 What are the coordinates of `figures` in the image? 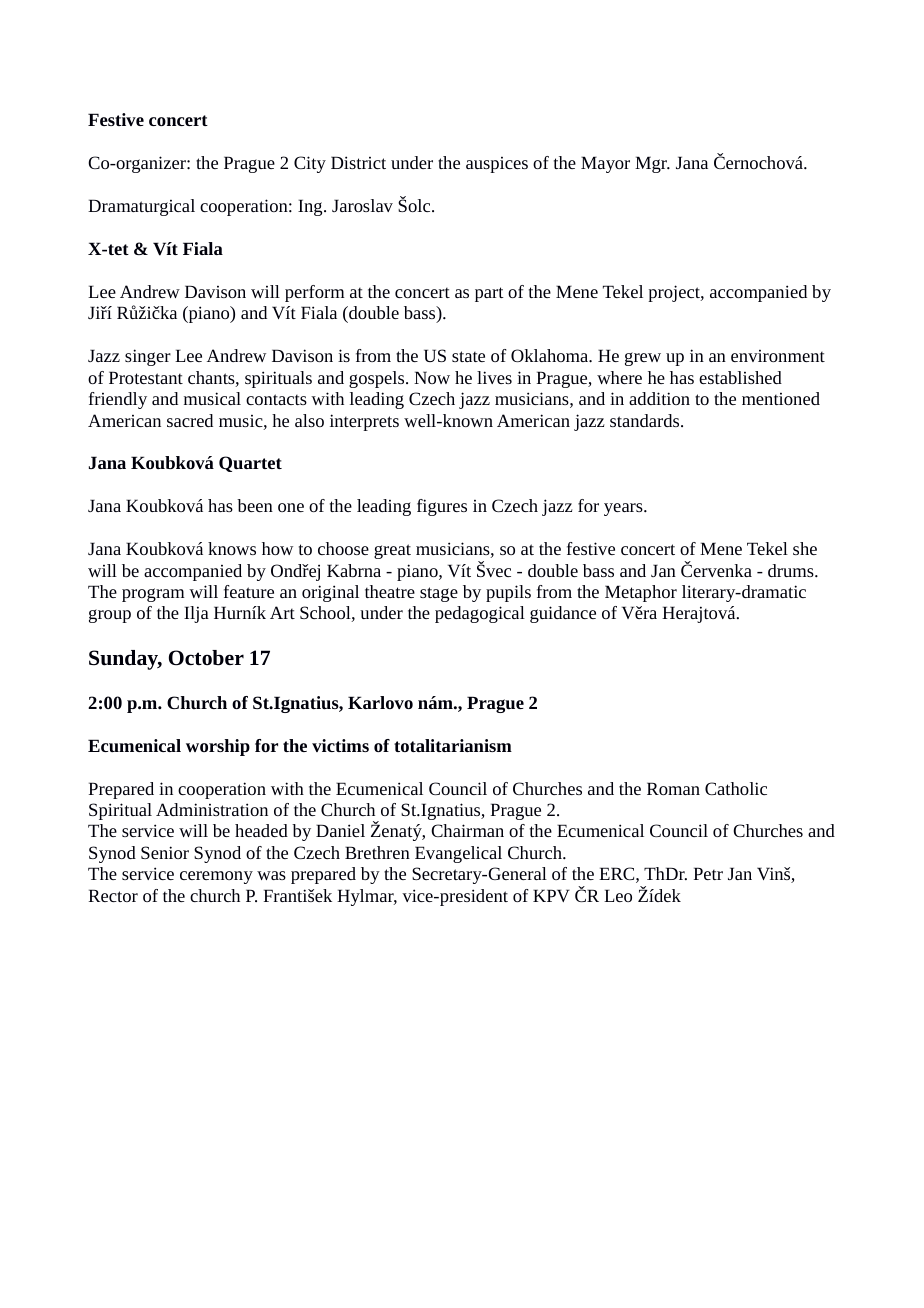 It's located at (442, 507).
